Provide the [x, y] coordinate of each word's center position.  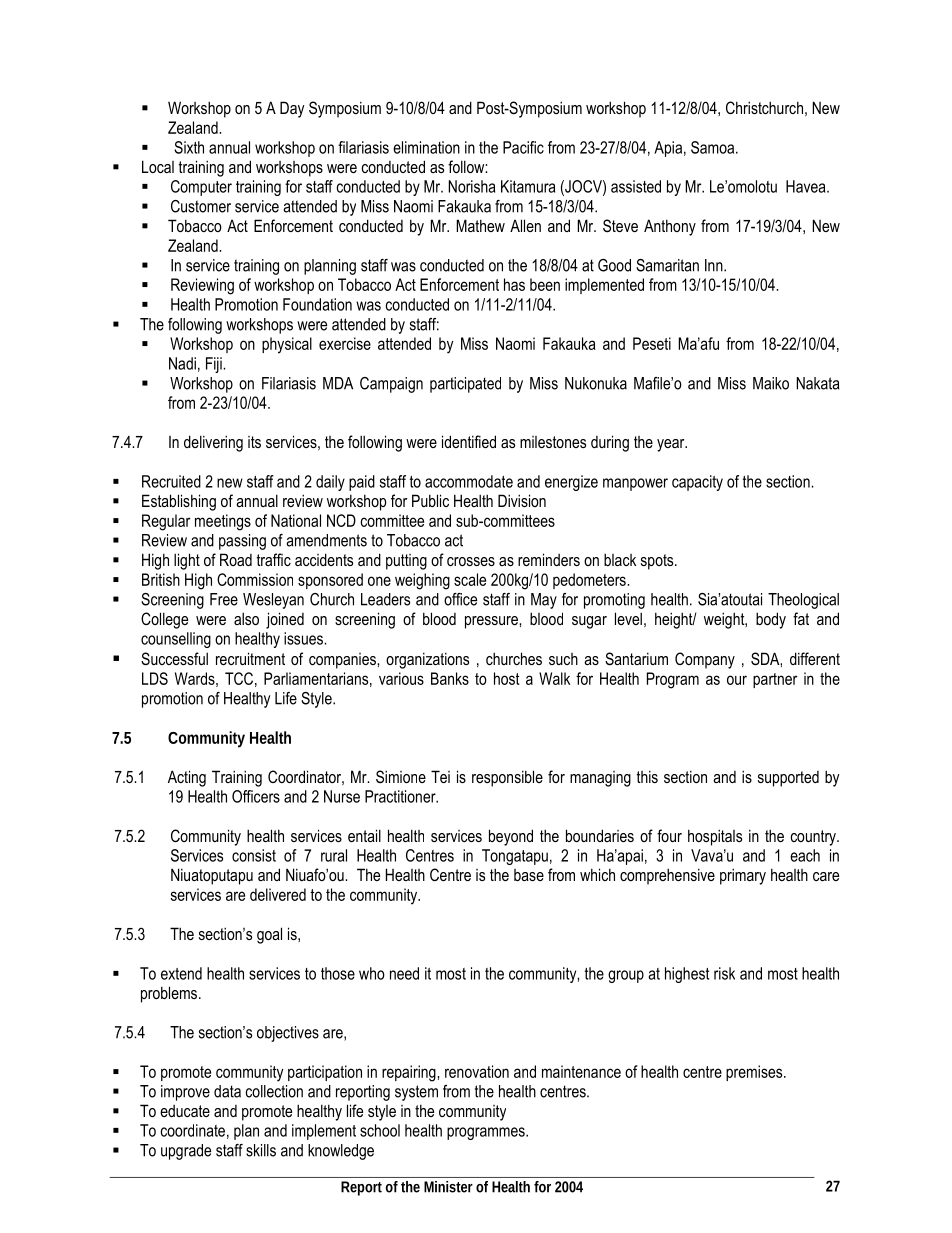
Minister [448, 1187]
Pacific [523, 147]
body [771, 620]
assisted [636, 186]
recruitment [250, 658]
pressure [492, 622]
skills [261, 1150]
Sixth [189, 147]
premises [755, 1073]
